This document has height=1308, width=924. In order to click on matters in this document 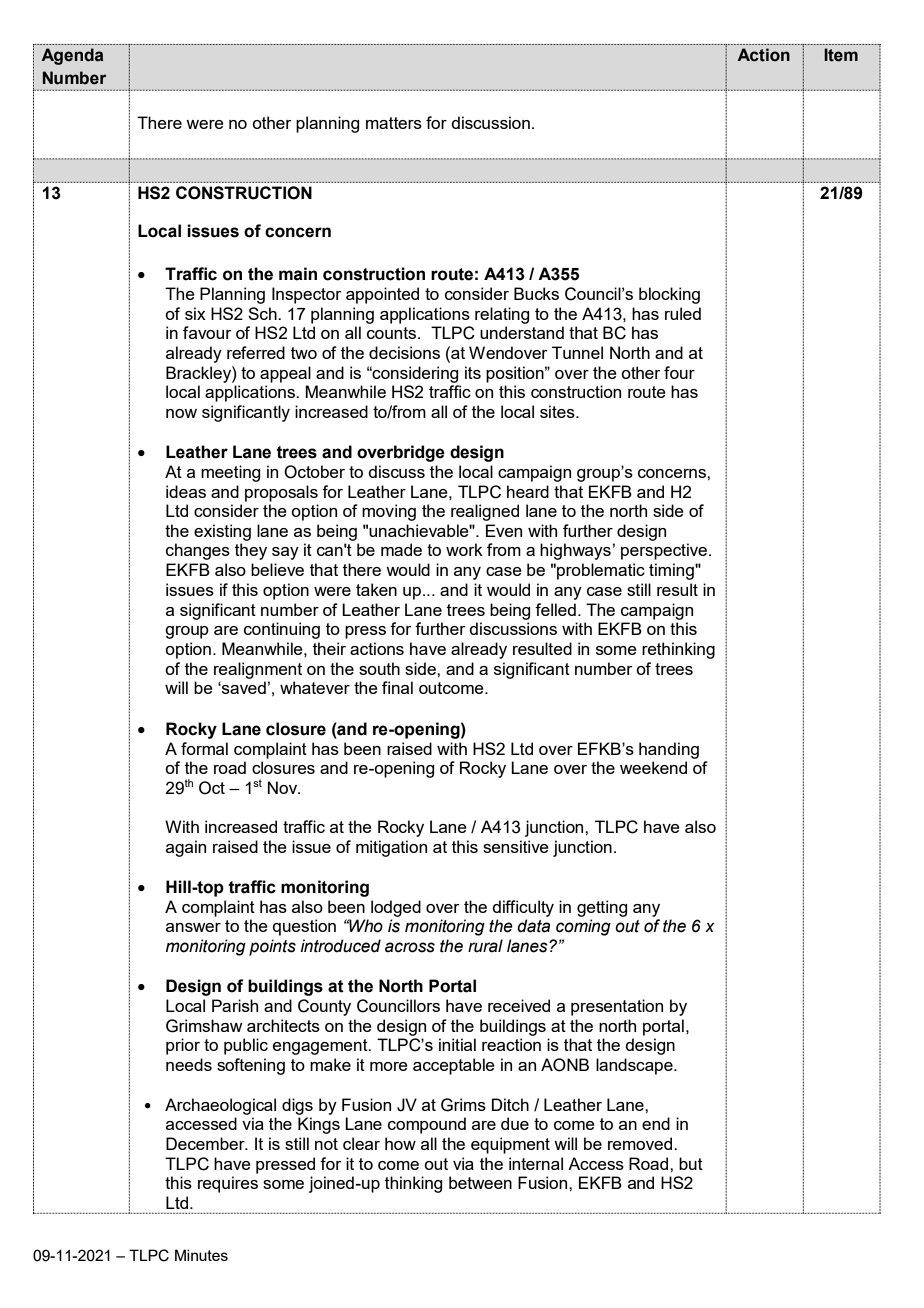, I will do `click(394, 123)`.
